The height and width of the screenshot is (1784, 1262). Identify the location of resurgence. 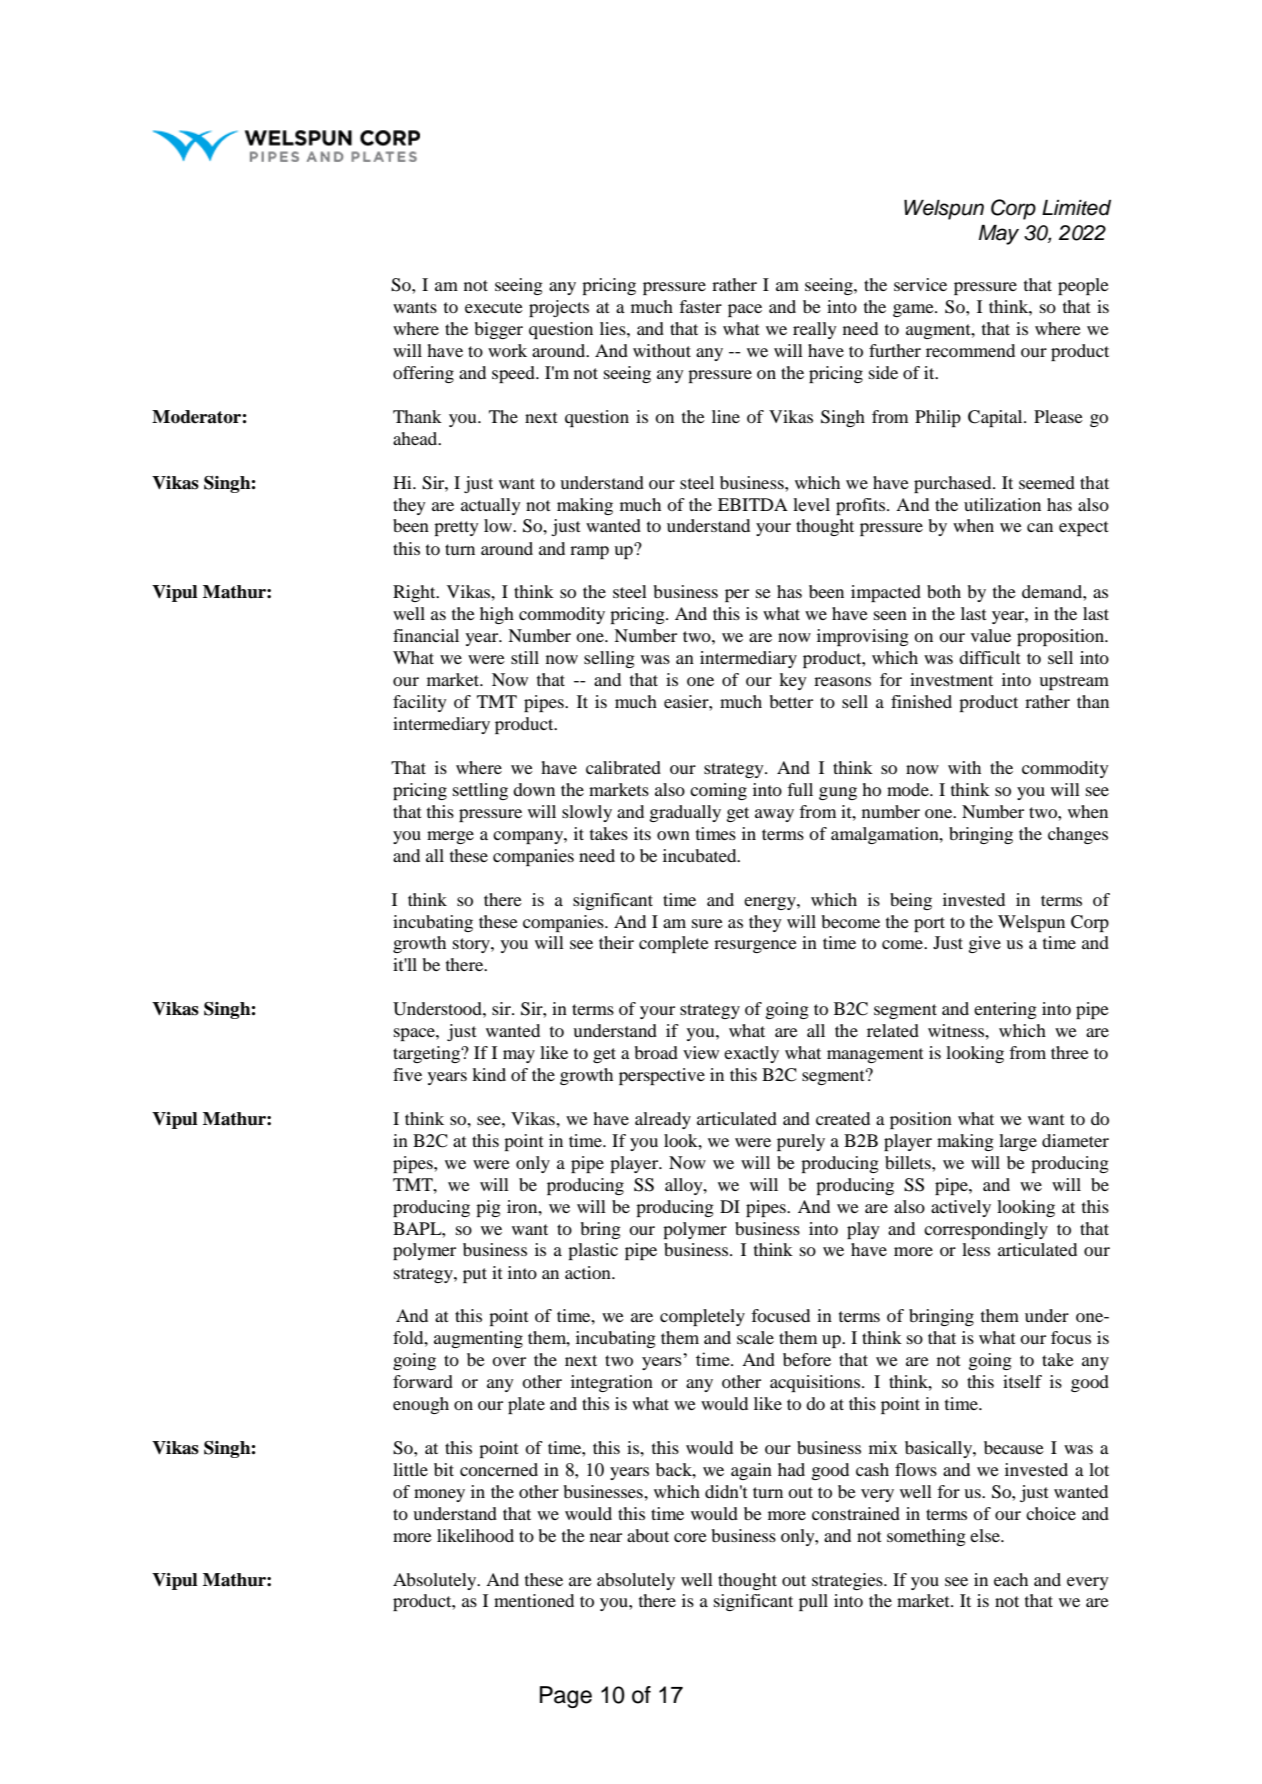
(755, 946).
